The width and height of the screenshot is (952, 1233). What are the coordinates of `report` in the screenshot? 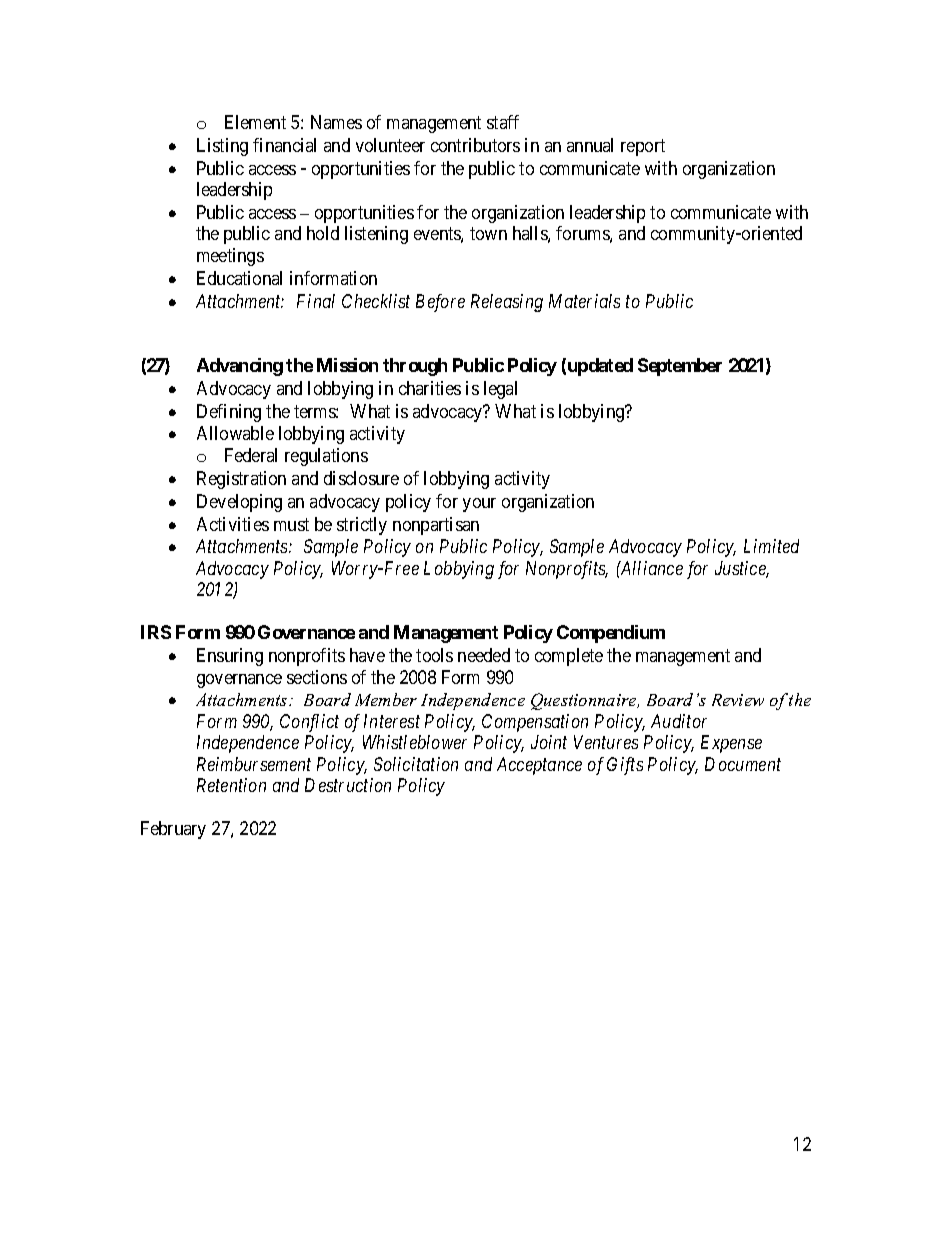 It's located at (643, 147).
